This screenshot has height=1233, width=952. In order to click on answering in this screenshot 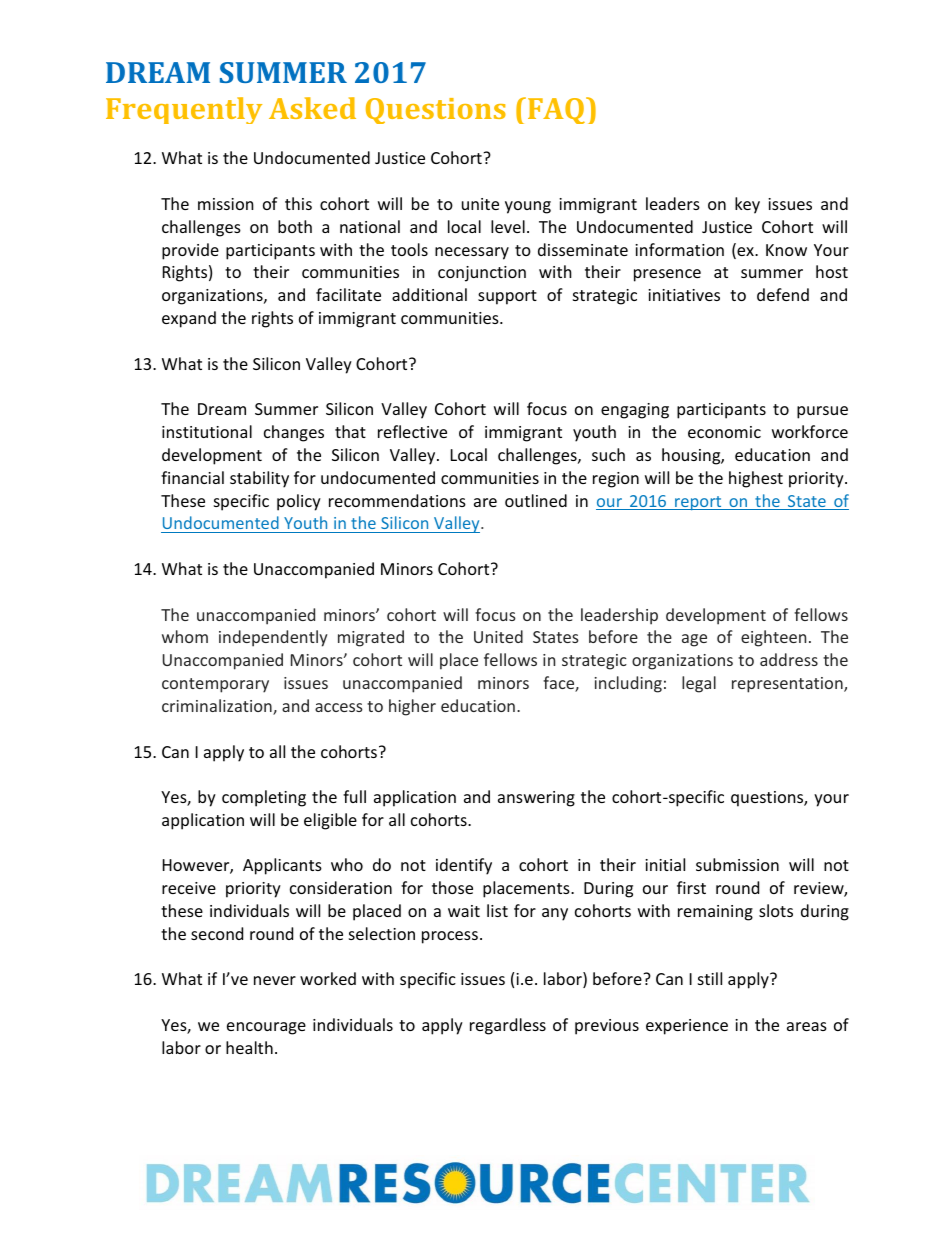, I will do `click(536, 799)`.
